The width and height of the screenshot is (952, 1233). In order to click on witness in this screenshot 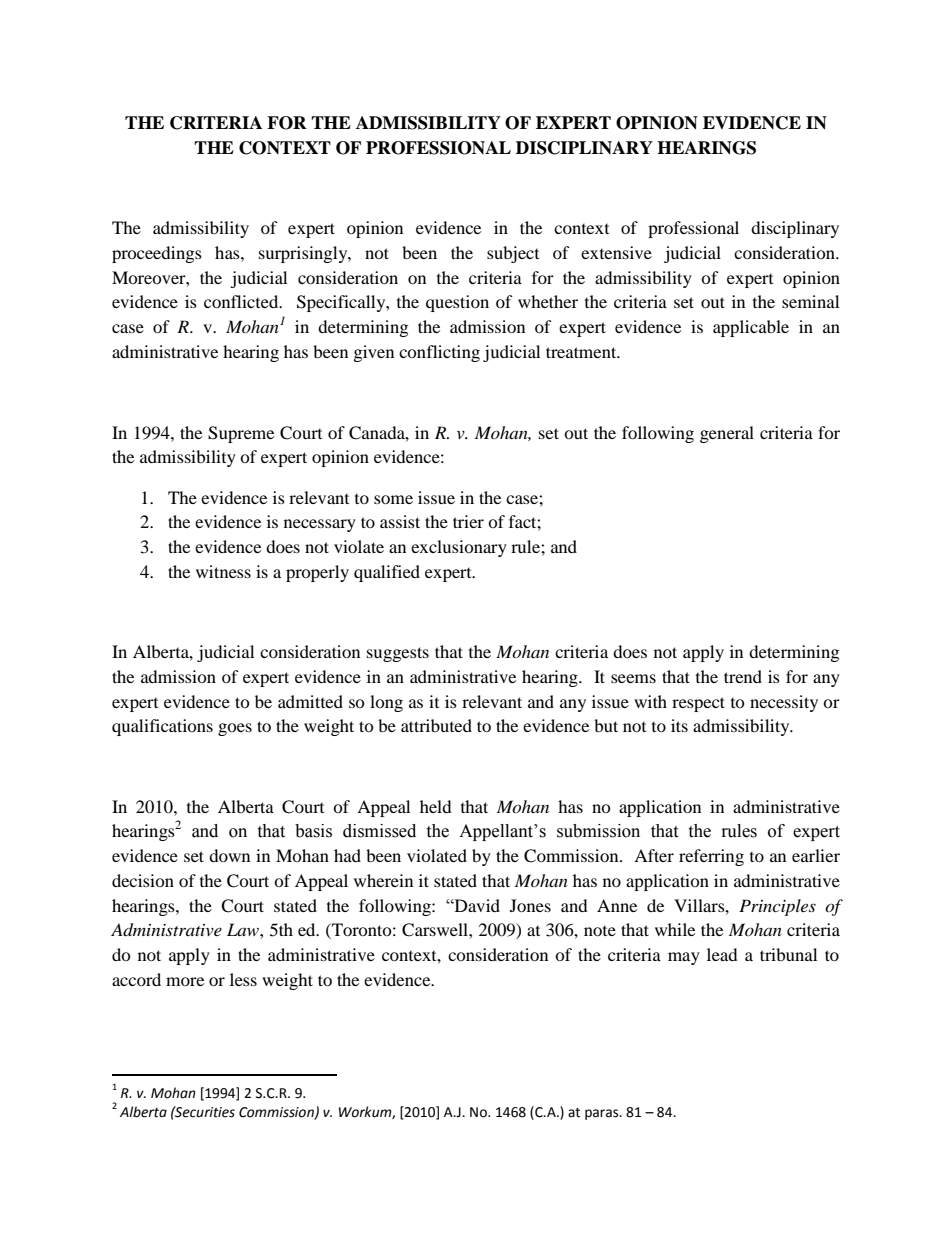, I will do `click(223, 571)`.
